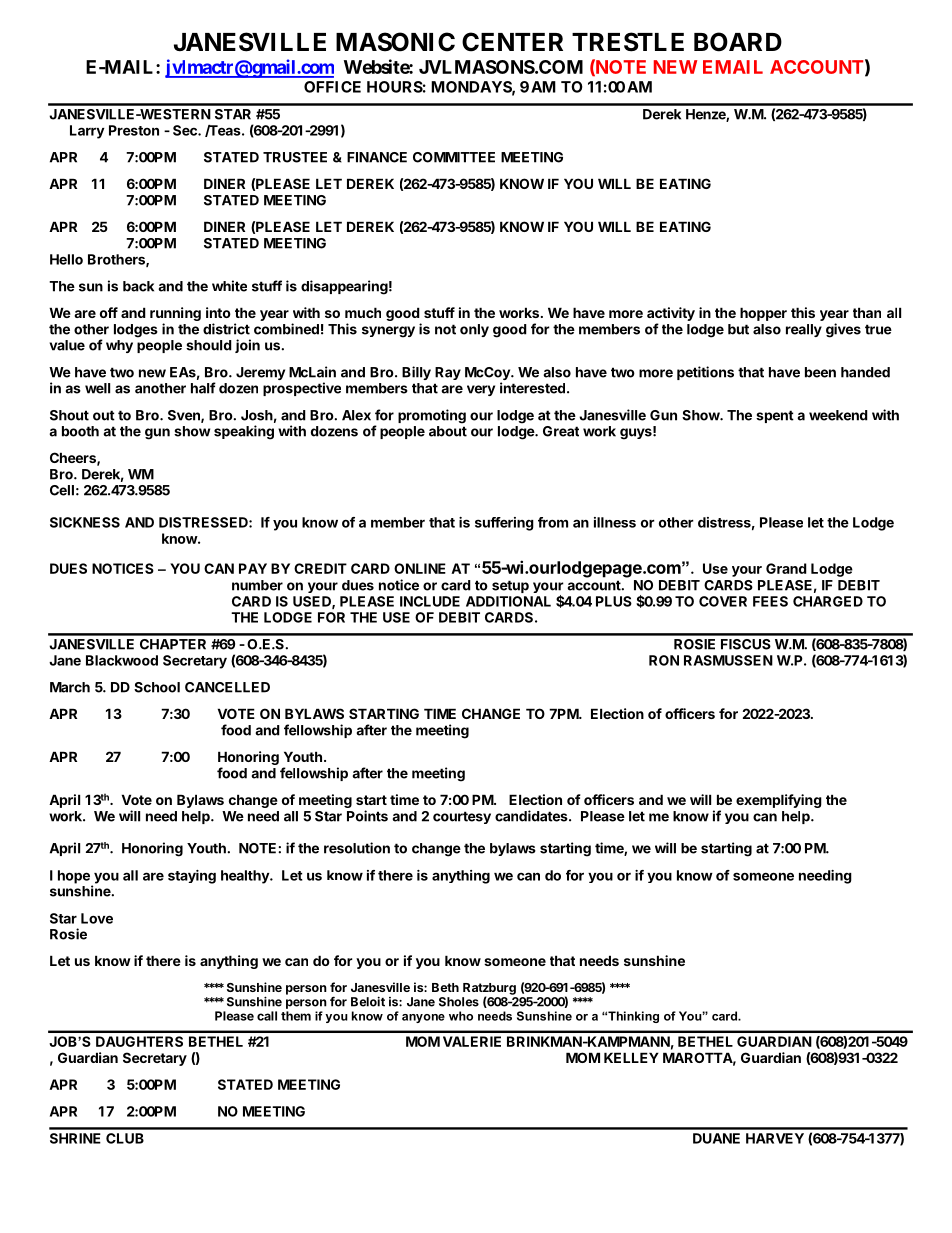 The height and width of the screenshot is (1233, 952). I want to click on VALERIE, so click(472, 1041).
